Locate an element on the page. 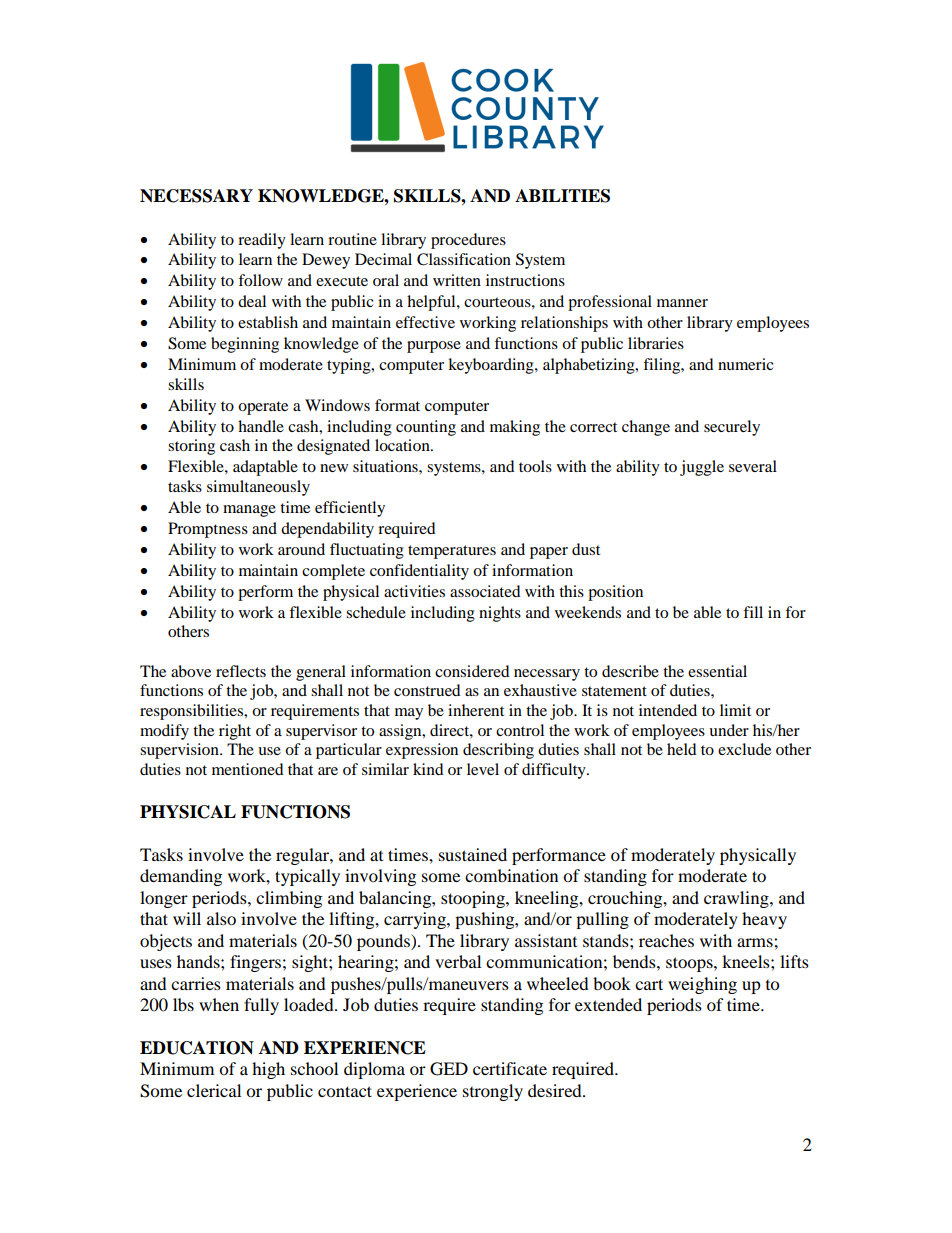  reflects is located at coordinates (241, 671).
